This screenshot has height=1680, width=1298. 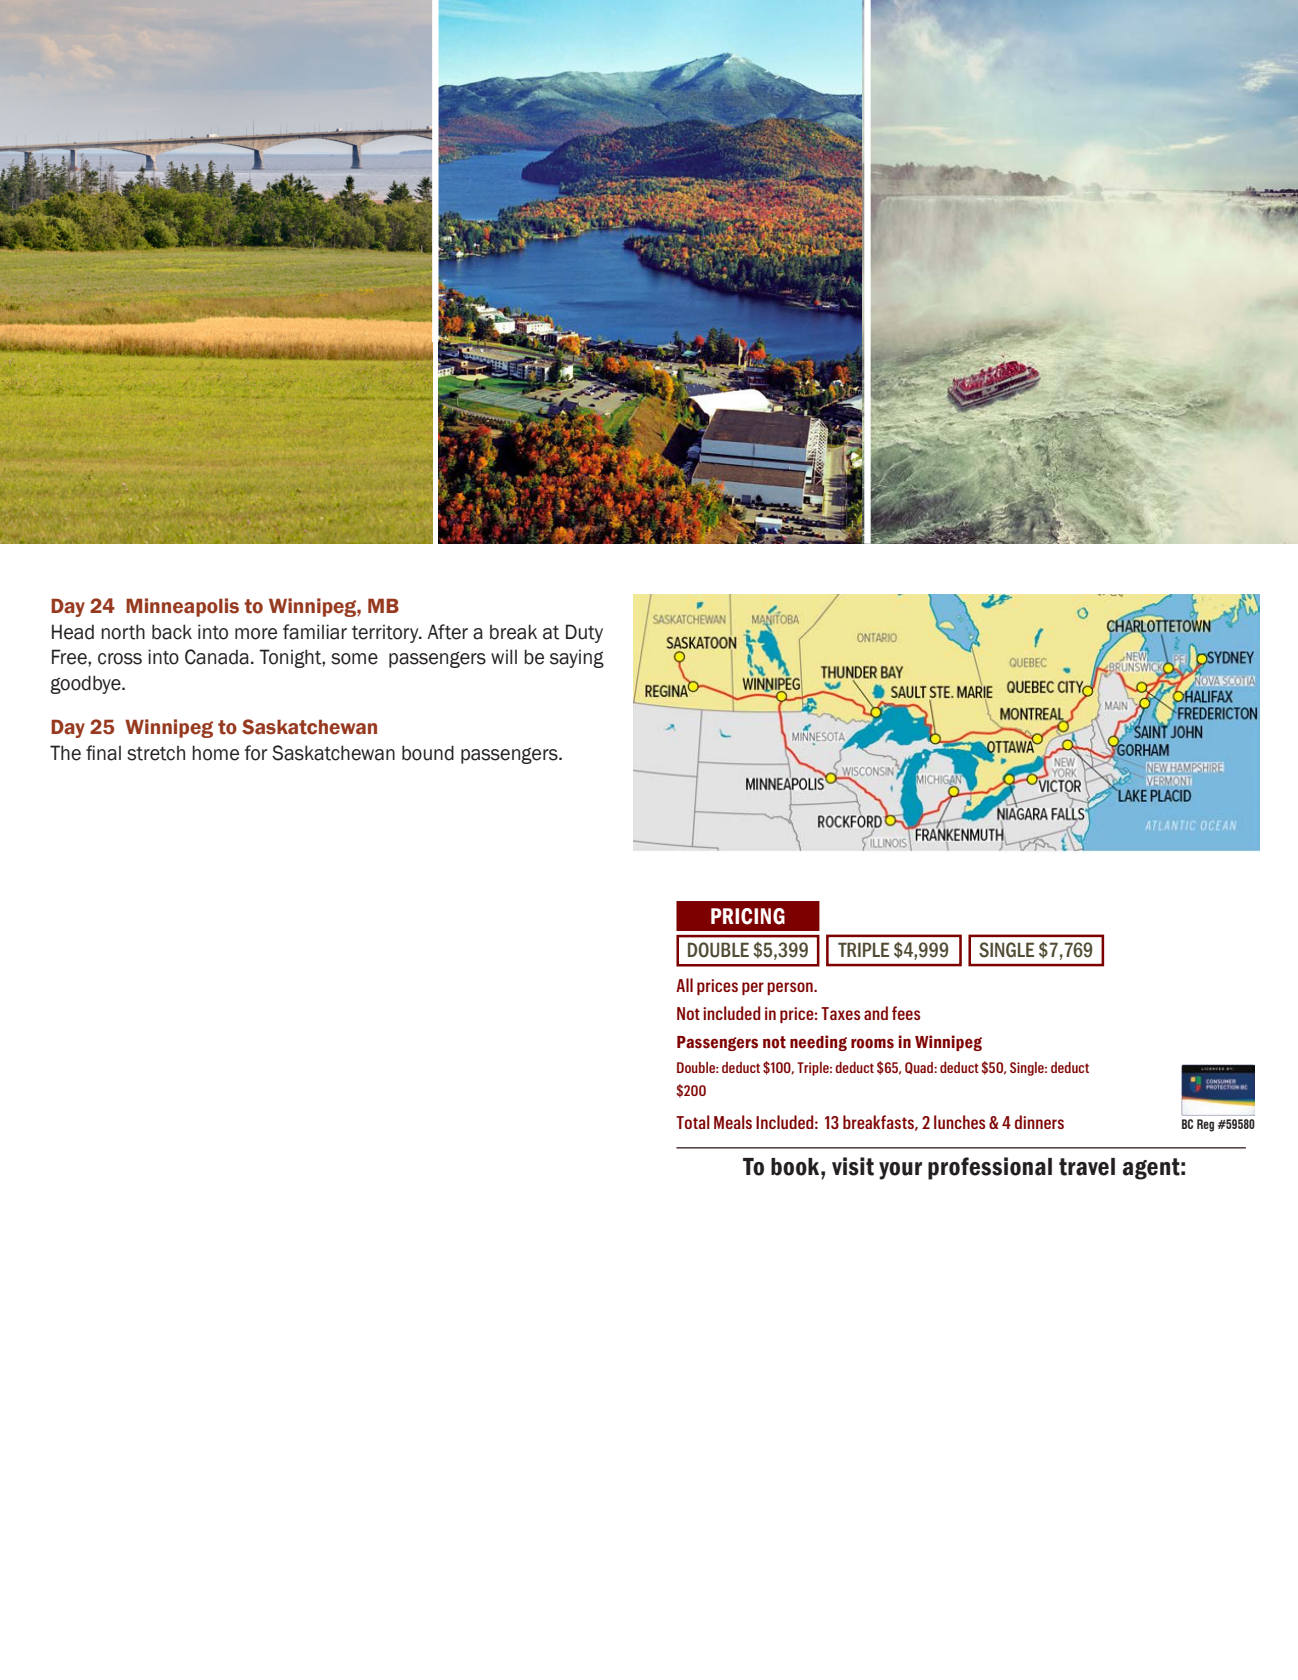 What do you see at coordinates (906, 1013) in the screenshot?
I see `fees` at bounding box center [906, 1013].
